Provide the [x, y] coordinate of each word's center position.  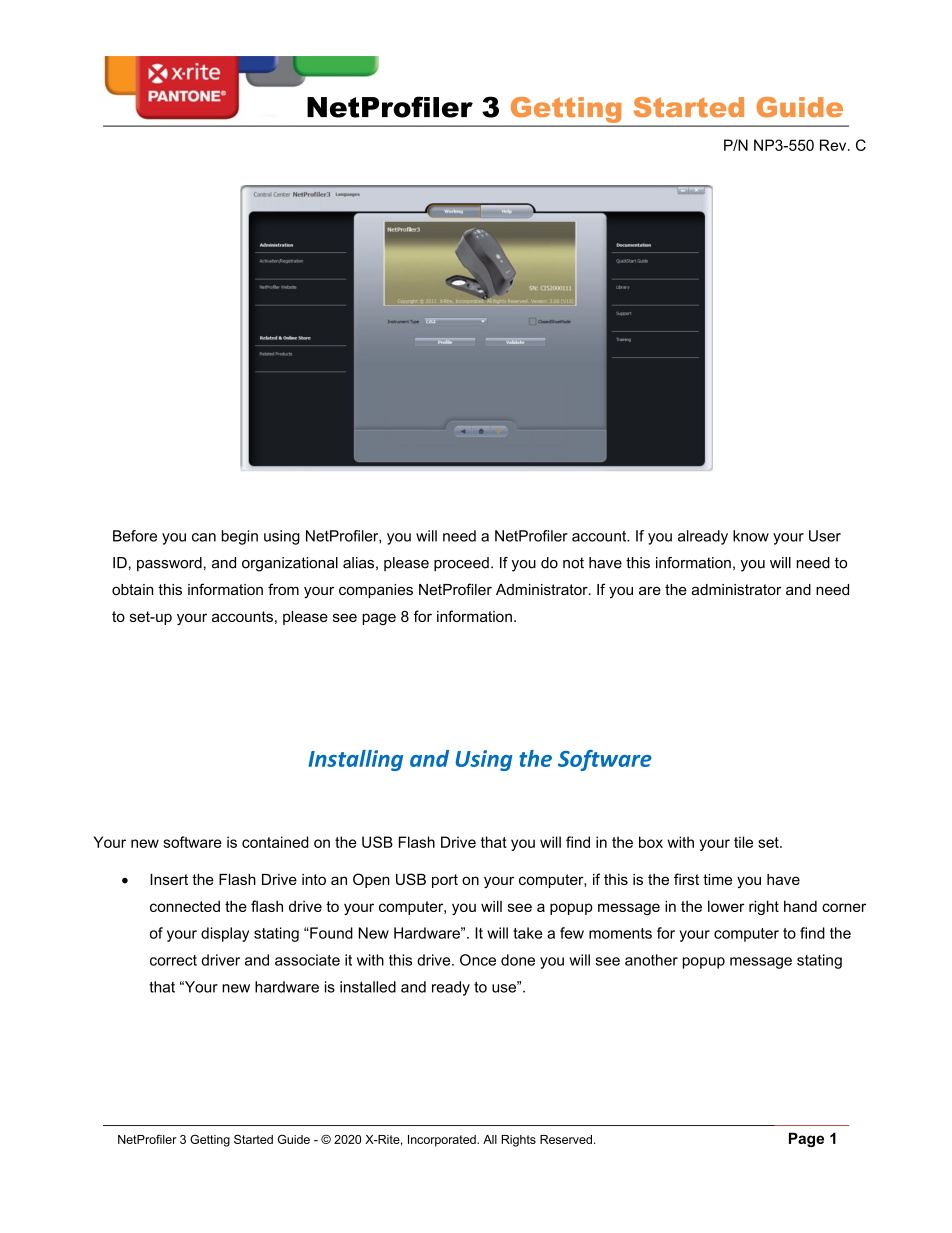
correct [173, 960]
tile [743, 842]
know [751, 536]
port [445, 881]
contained [275, 842]
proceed [461, 564]
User [825, 536]
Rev [834, 145]
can [204, 537]
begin [240, 537]
